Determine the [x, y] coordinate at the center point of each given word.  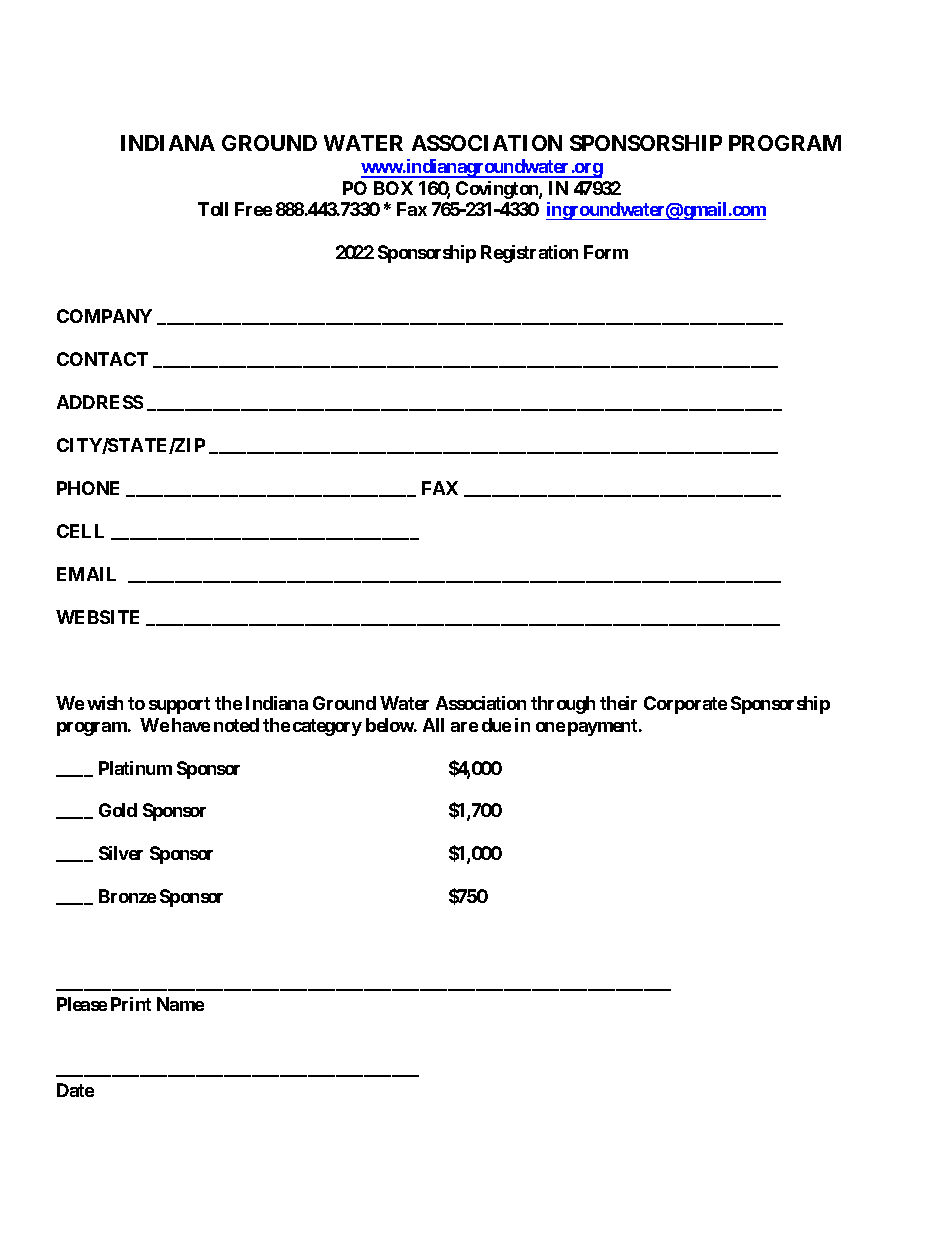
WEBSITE [97, 617]
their [618, 703]
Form [606, 252]
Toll [213, 209]
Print [131, 1004]
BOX [393, 188]
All [433, 725]
